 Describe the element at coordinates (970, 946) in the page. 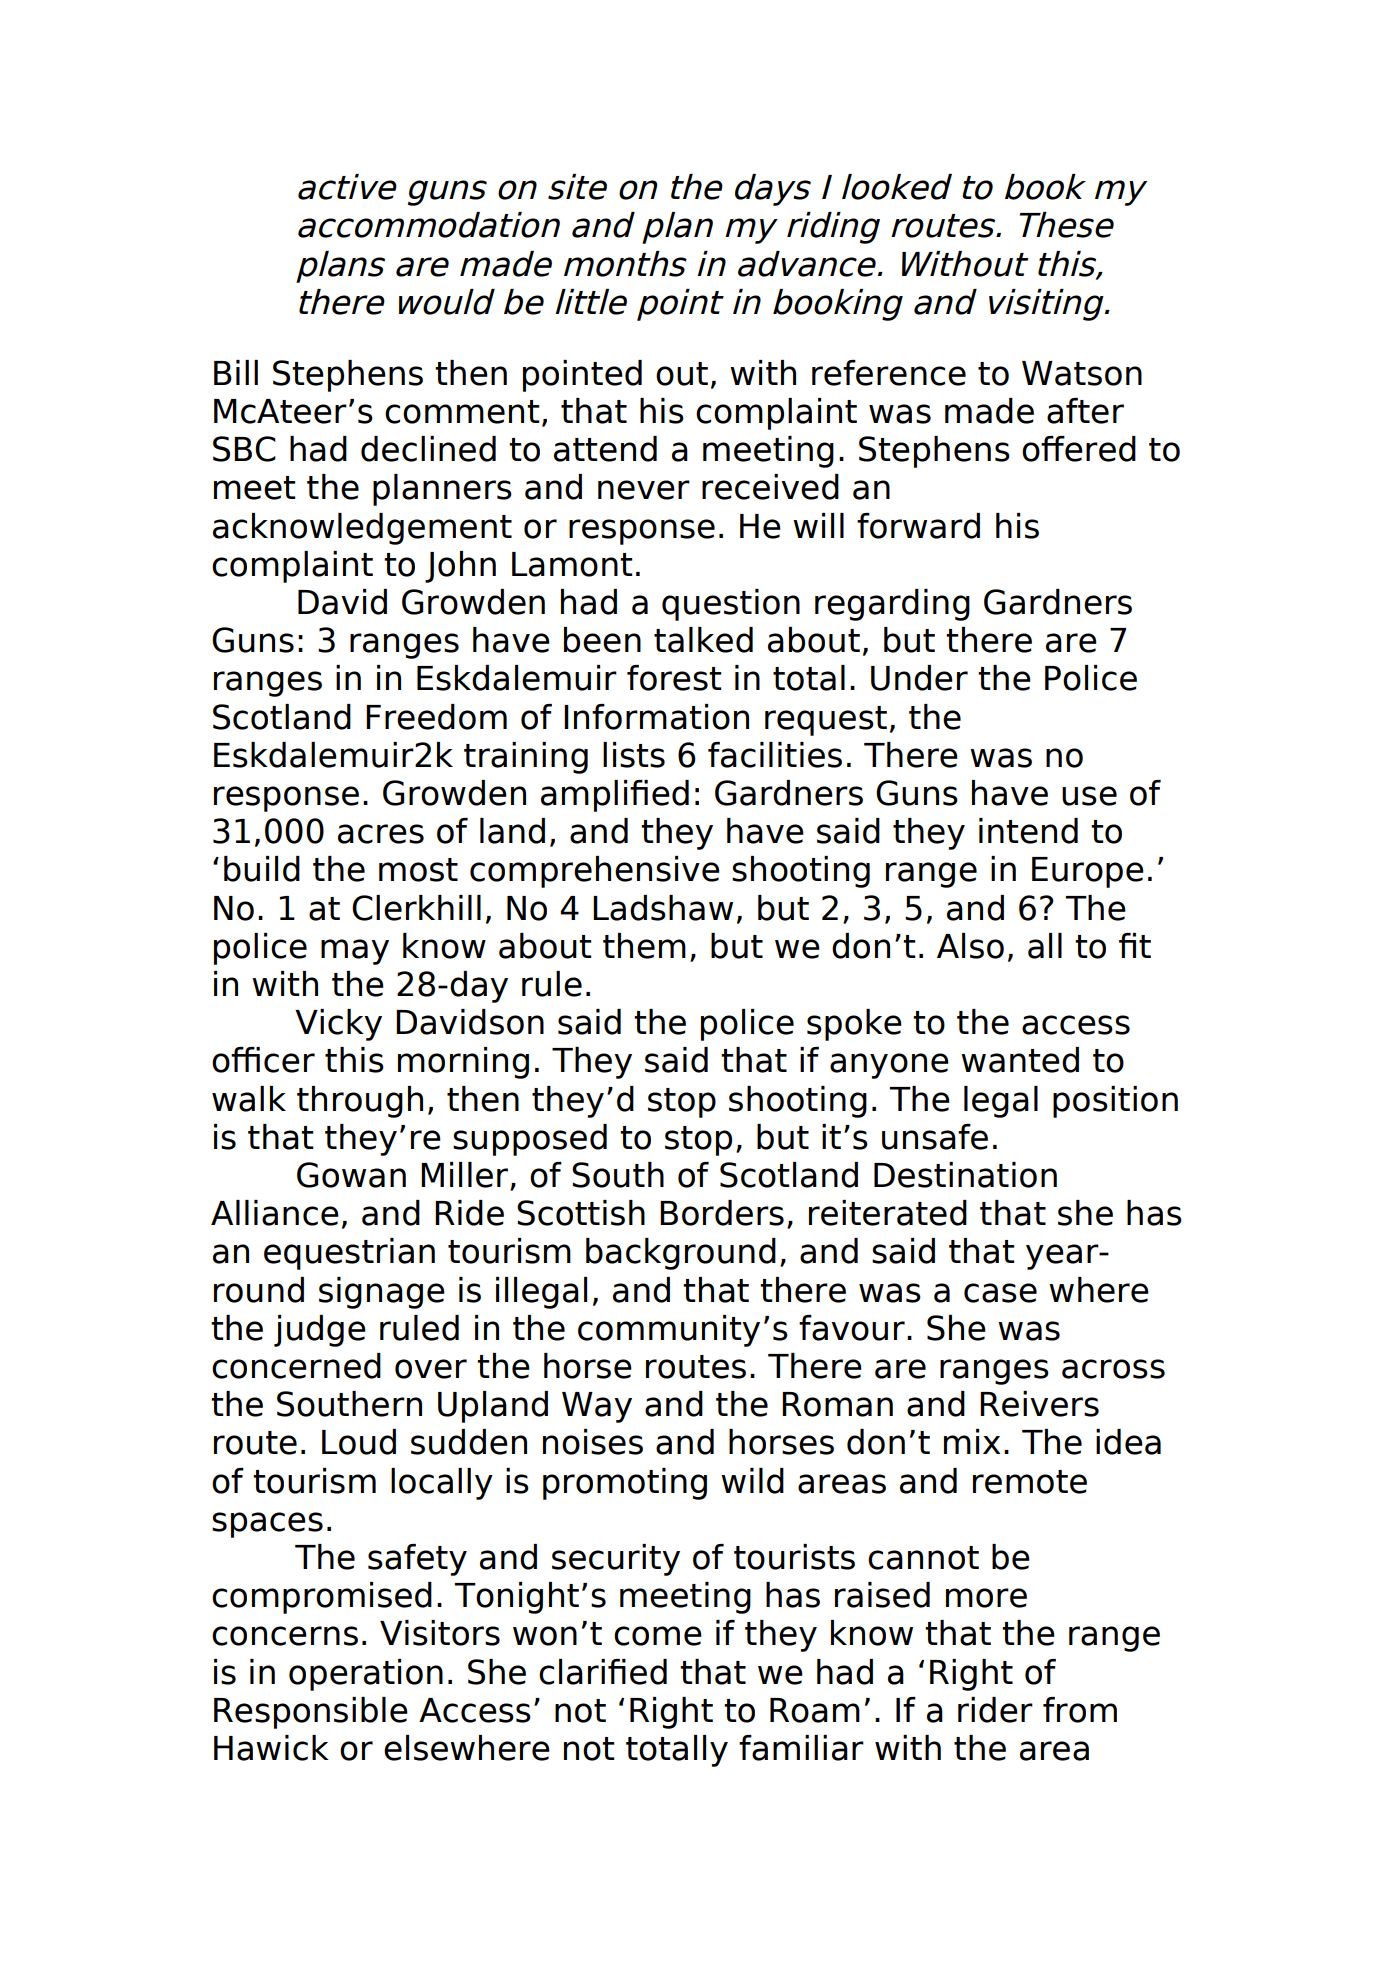

I see `Also` at that location.
